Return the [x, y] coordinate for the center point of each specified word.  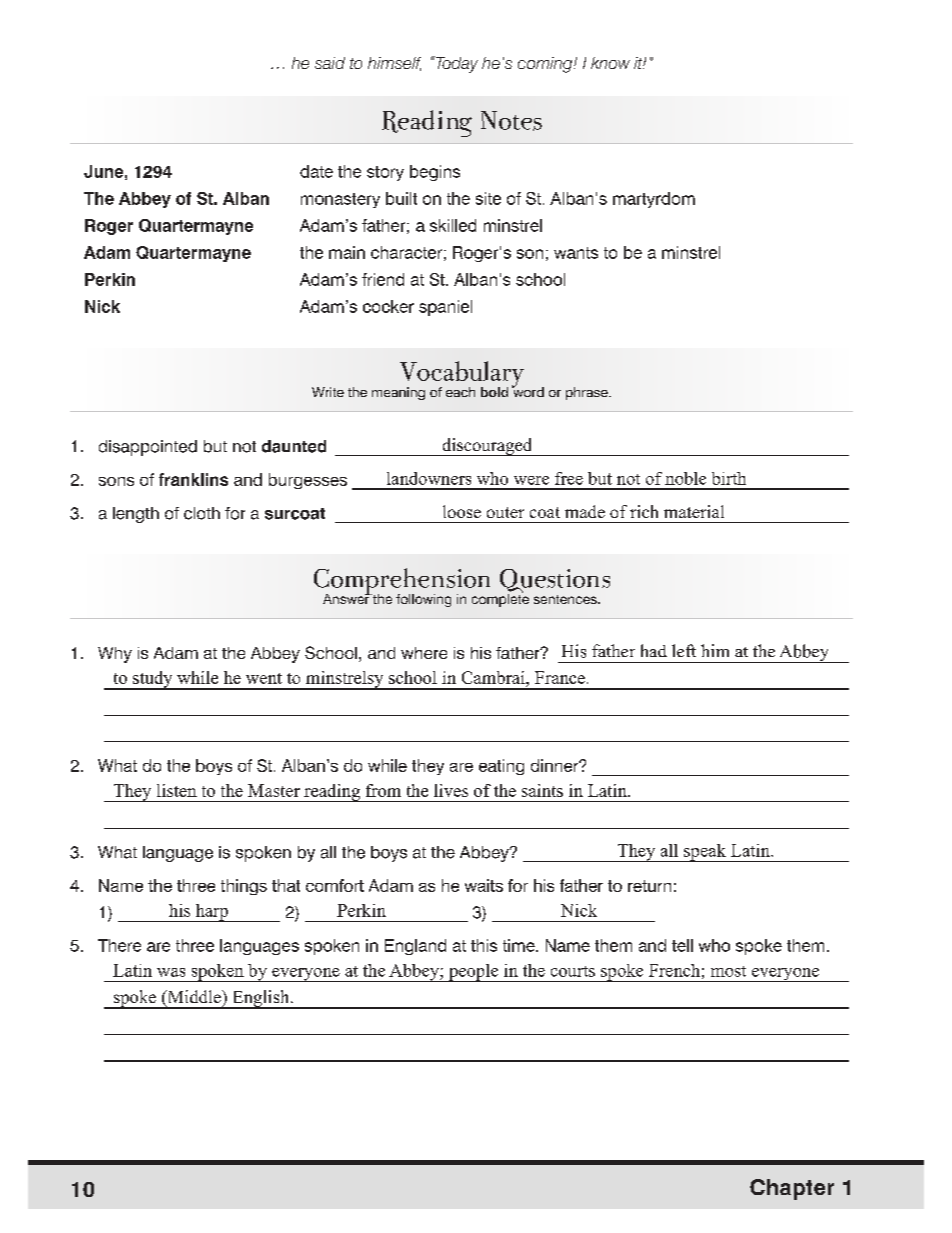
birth [729, 478]
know [610, 63]
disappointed [148, 448]
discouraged [487, 447]
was [171, 972]
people [473, 973]
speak [705, 853]
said [330, 63]
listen [177, 790]
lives [451, 790]
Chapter [792, 1189]
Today [456, 64]
